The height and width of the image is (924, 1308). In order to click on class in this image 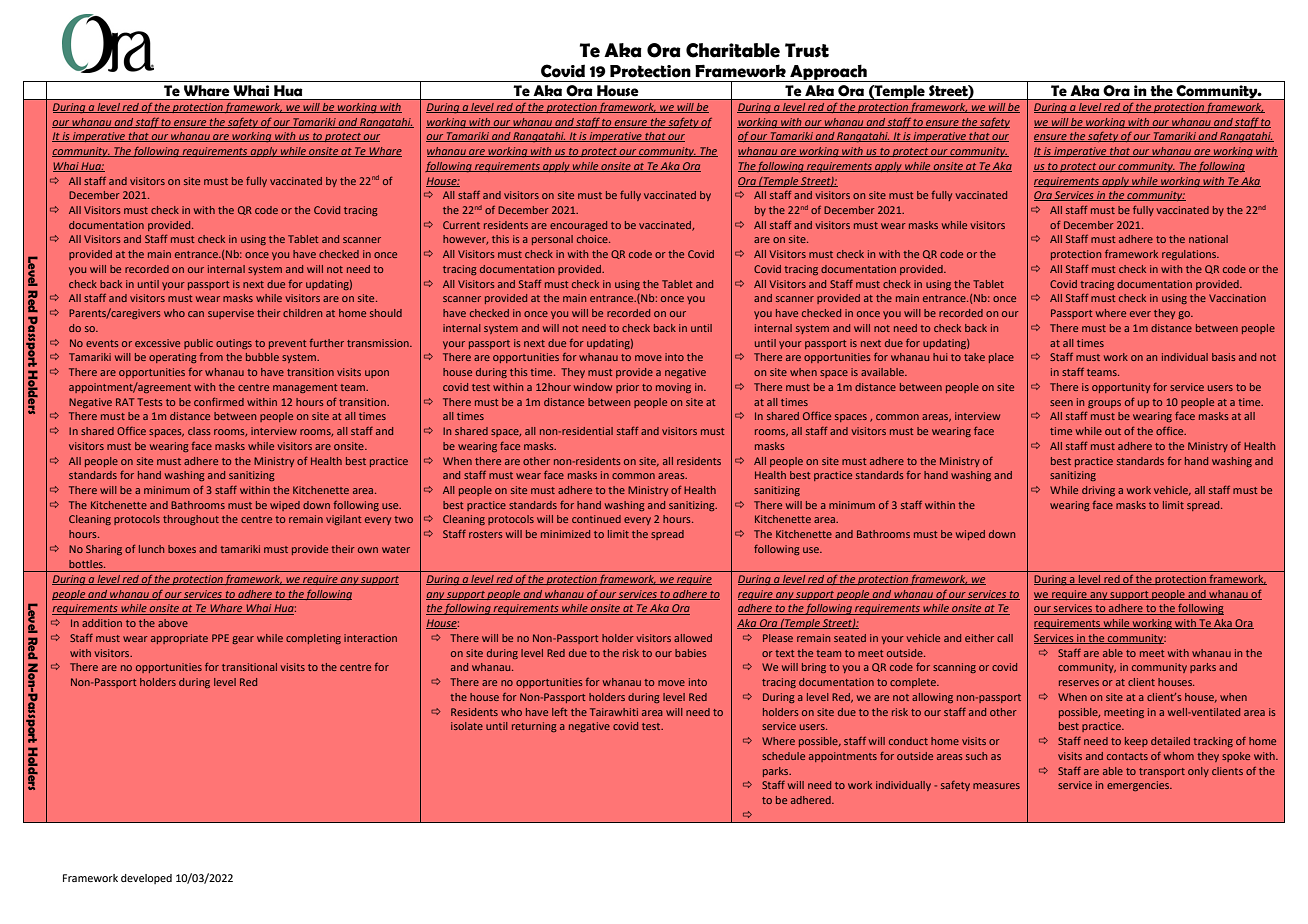, I will do `click(199, 431)`.
